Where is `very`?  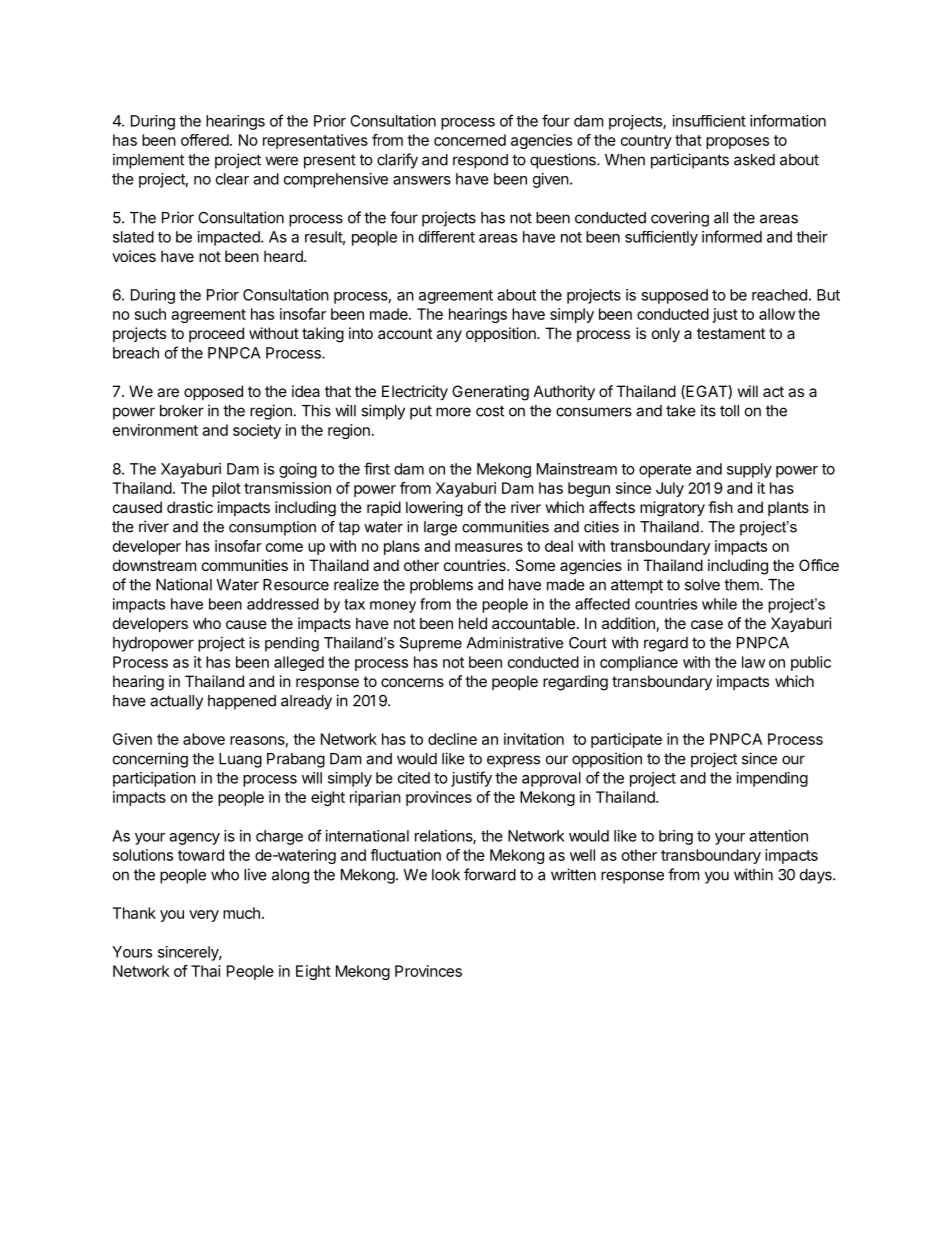
very is located at coordinates (204, 916).
